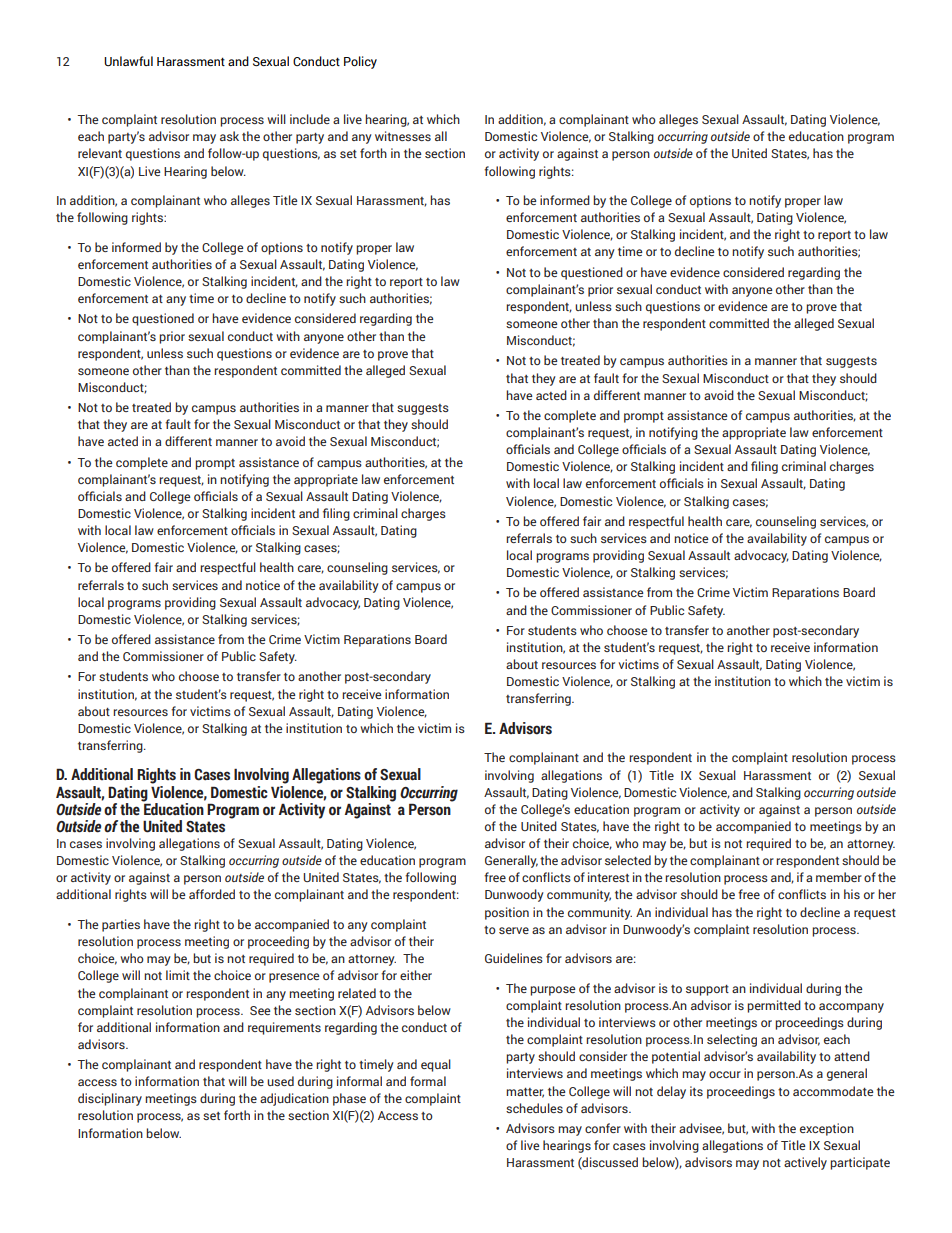 Image resolution: width=952 pixels, height=1233 pixels. What do you see at coordinates (310, 119) in the page?
I see `include` at bounding box center [310, 119].
